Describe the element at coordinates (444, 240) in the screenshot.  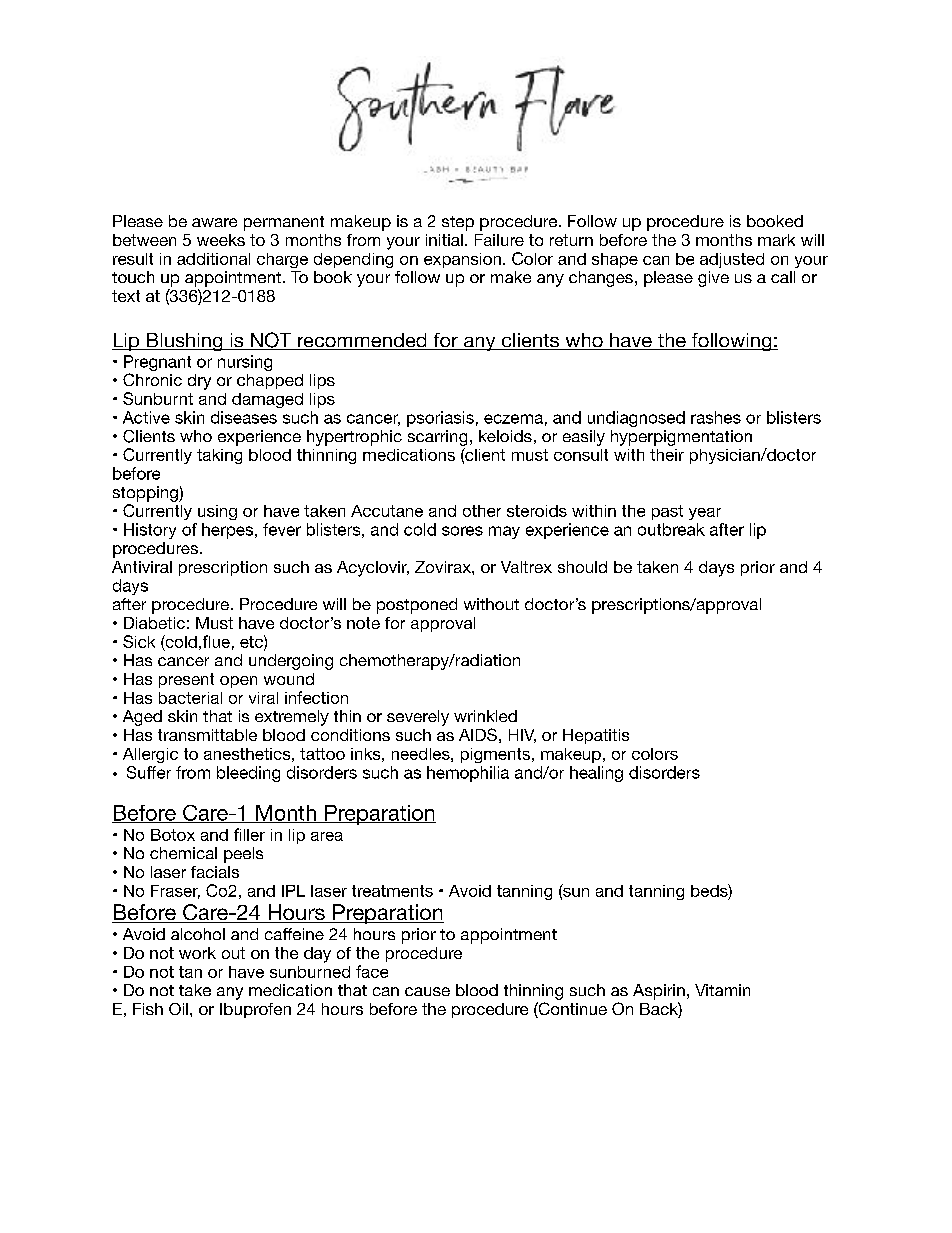
I see `initial` at that location.
